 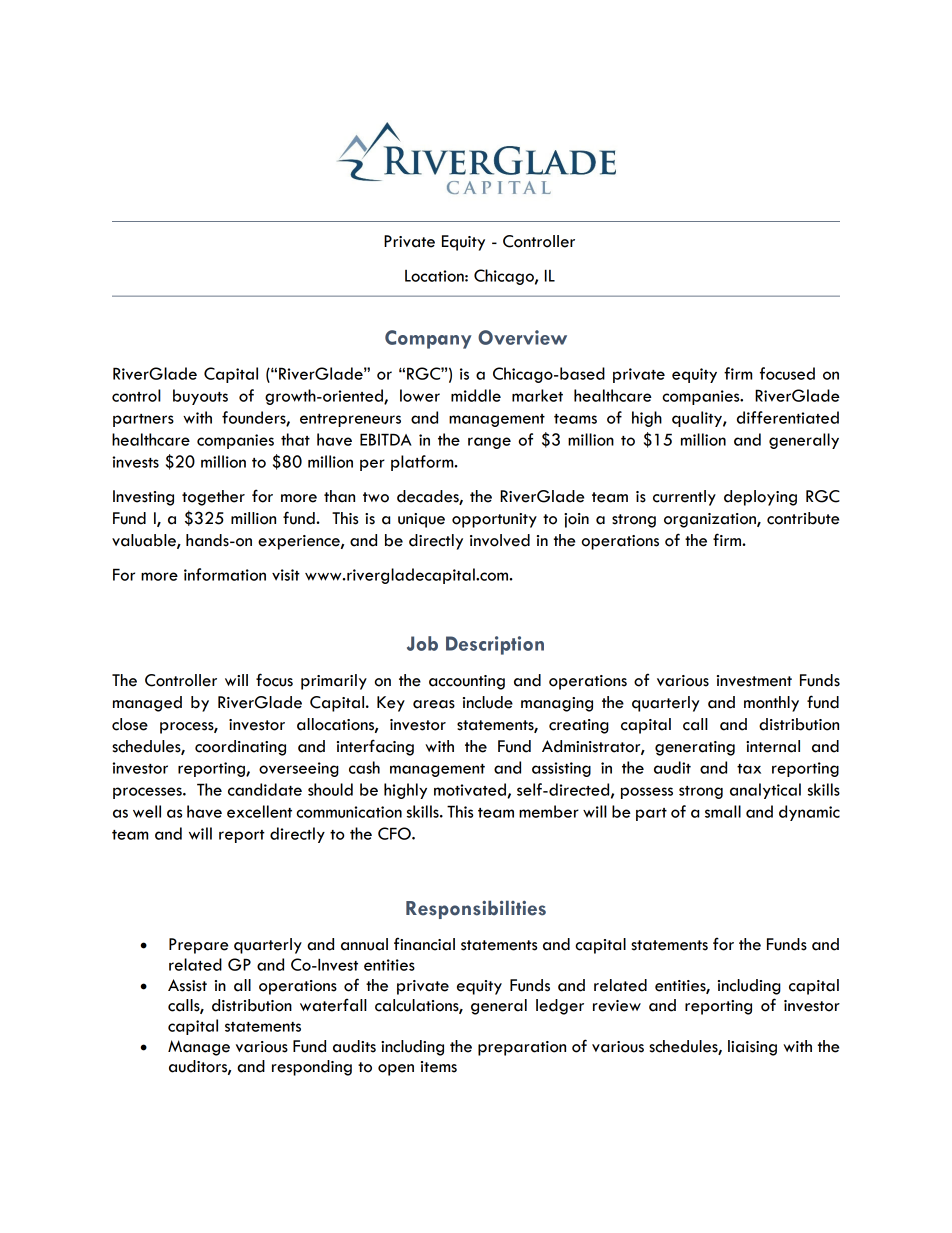 I want to click on opportunity, so click(x=494, y=520).
